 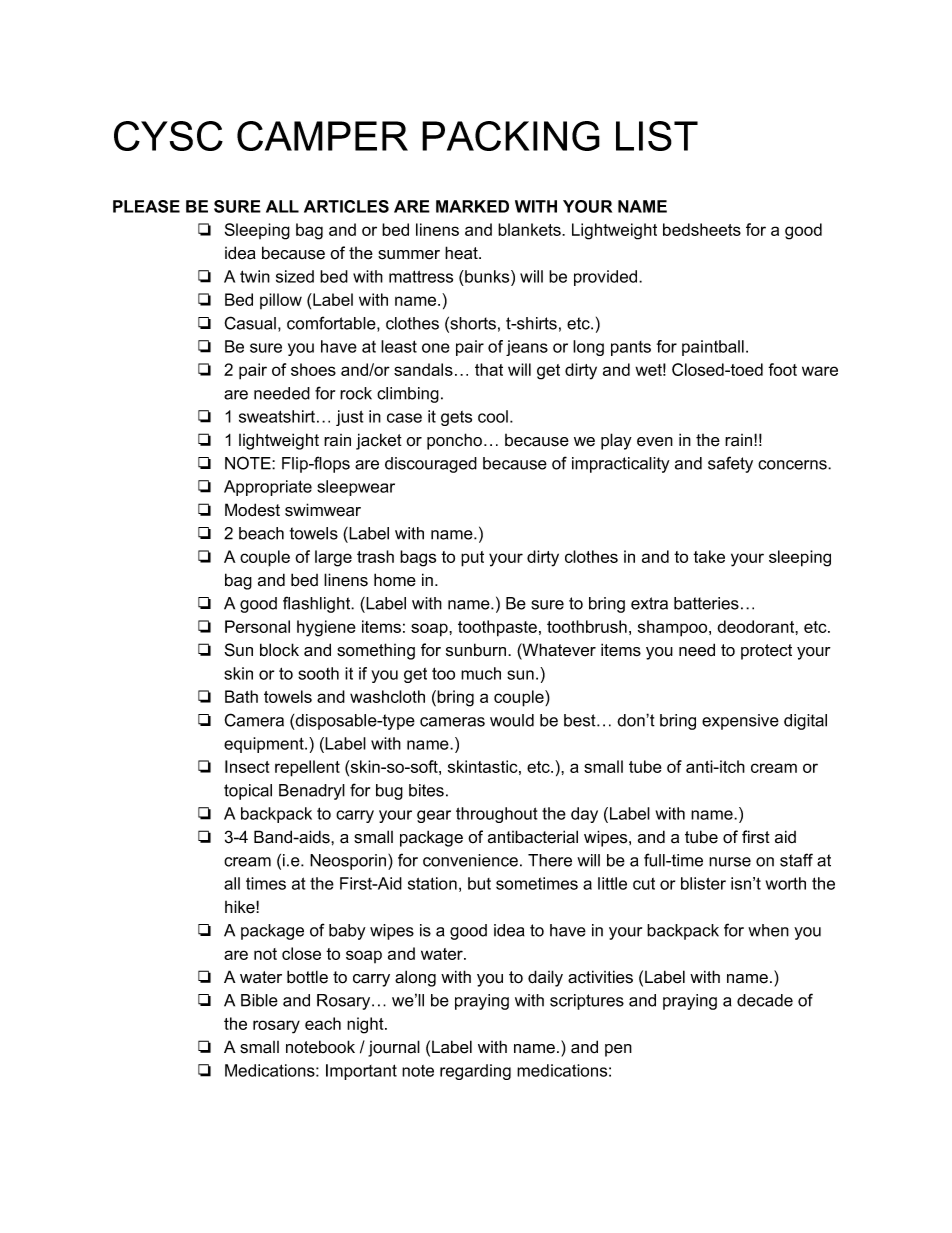 I want to click on bedsheets, so click(x=702, y=229).
